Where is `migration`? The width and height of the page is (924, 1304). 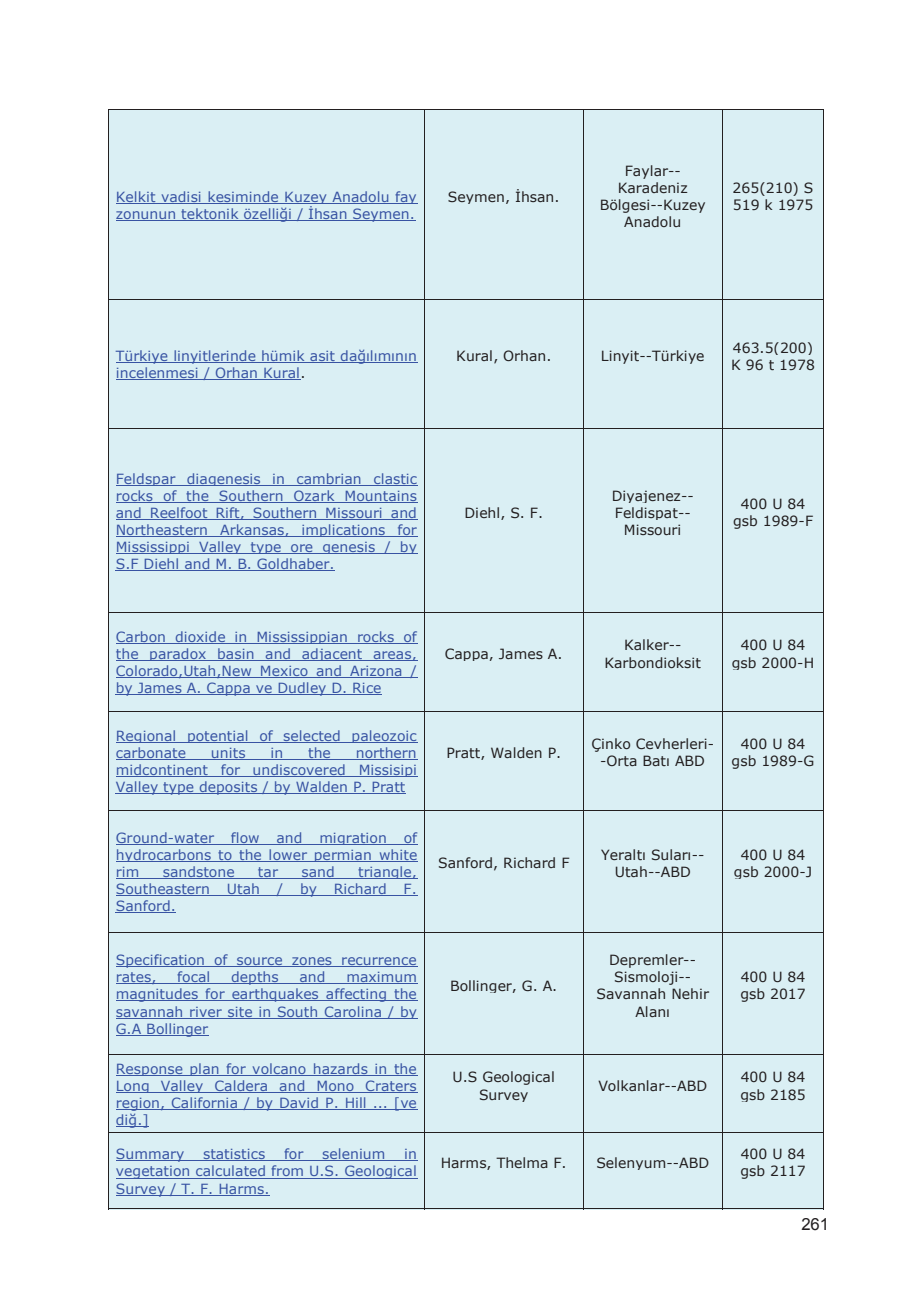 migration is located at coordinates (353, 839).
